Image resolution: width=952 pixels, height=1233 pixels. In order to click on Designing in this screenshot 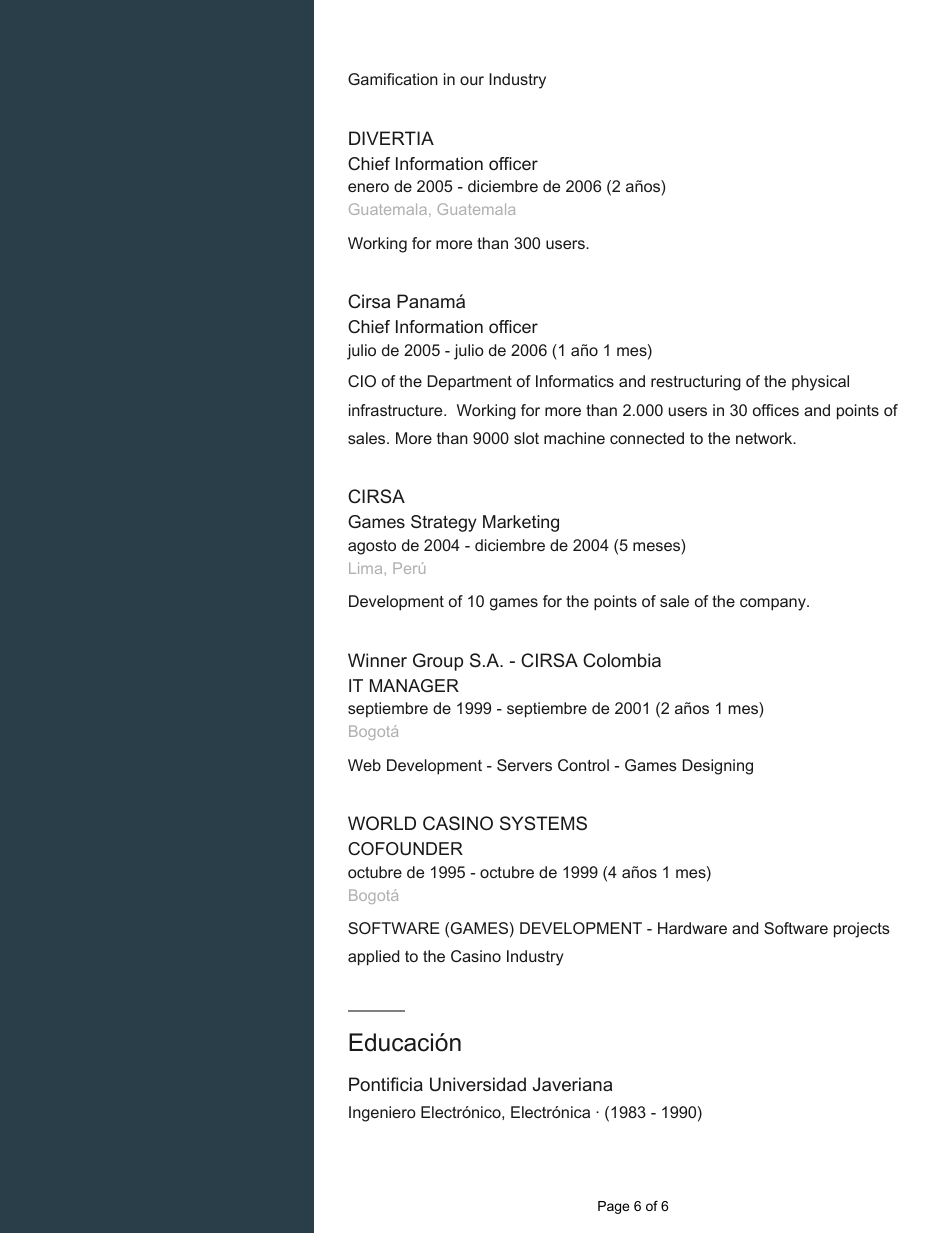, I will do `click(718, 767)`.
